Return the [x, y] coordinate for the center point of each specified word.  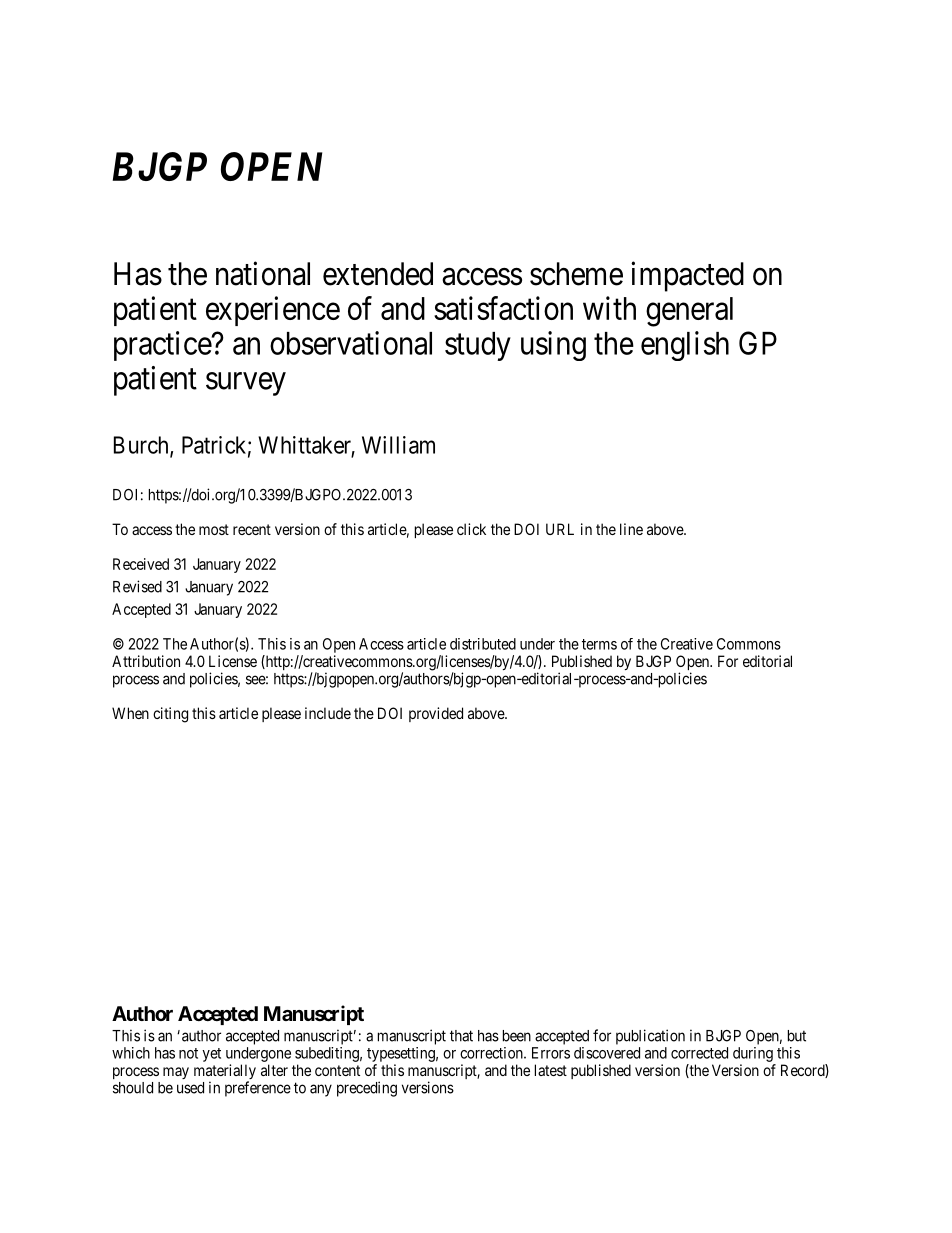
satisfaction [503, 308]
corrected [699, 1053]
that [461, 1036]
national [263, 273]
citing [170, 715]
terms [599, 644]
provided [436, 714]
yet [211, 1055]
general [689, 312]
